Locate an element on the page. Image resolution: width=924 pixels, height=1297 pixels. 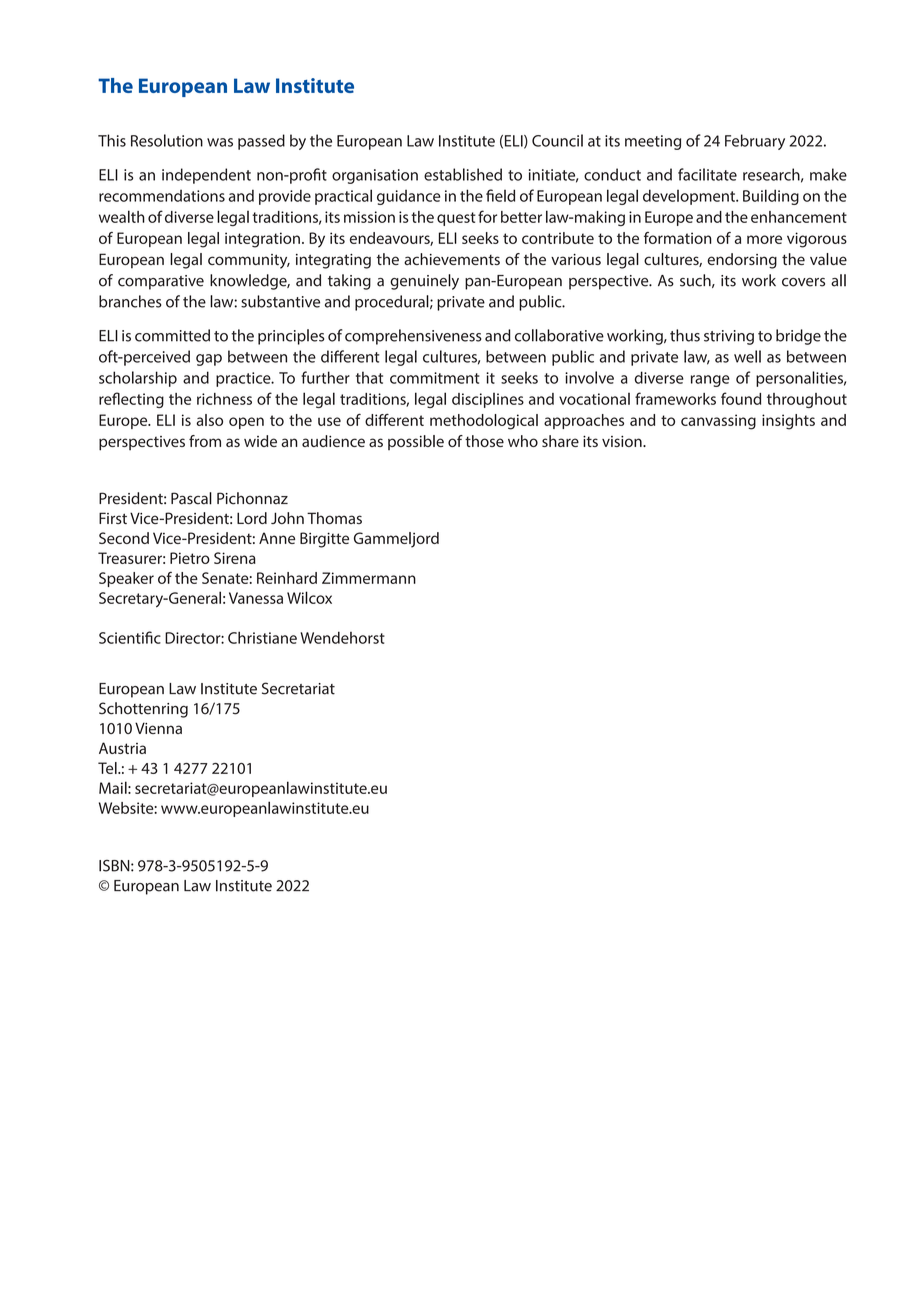
comparative is located at coordinates (161, 282).
